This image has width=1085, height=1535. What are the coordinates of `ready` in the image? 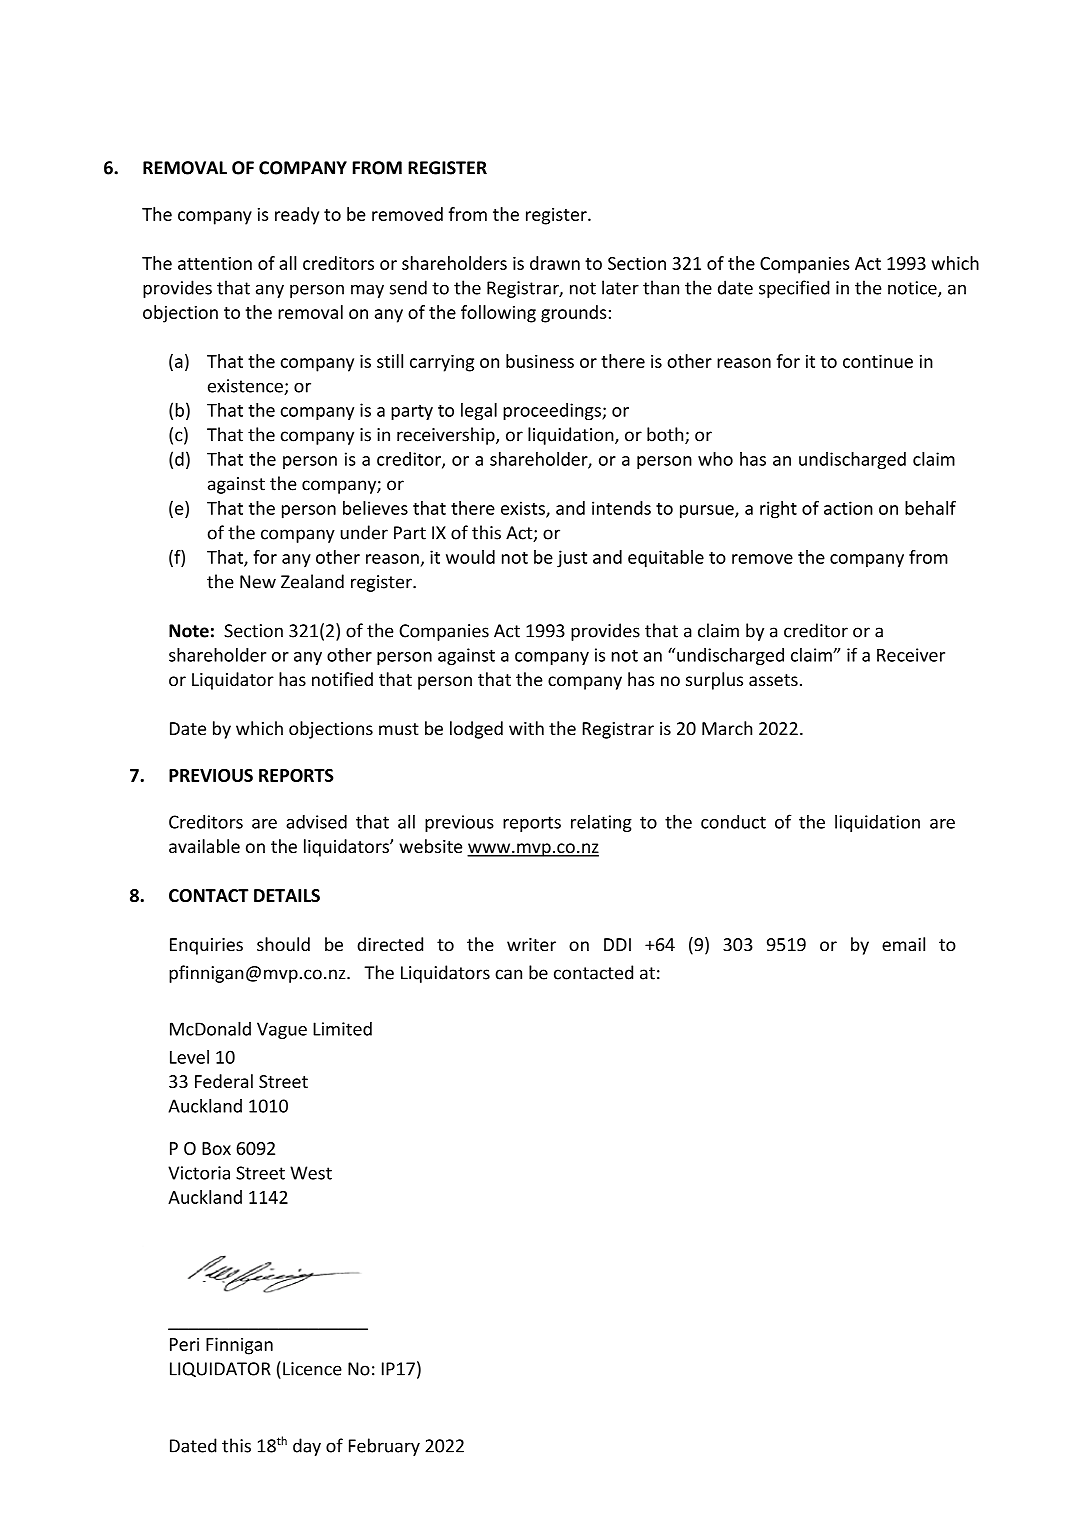 It's located at (297, 216).
